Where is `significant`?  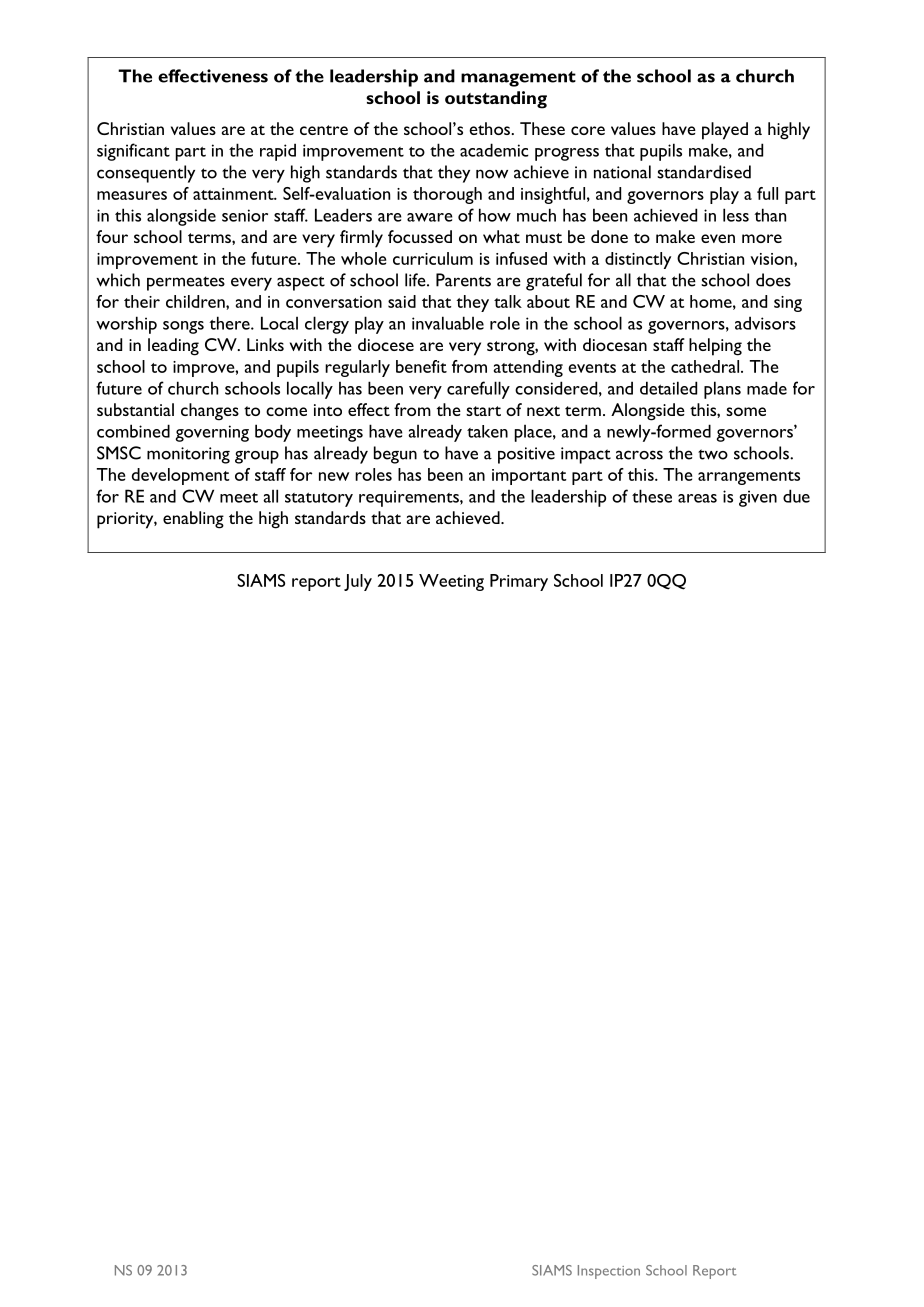
significant is located at coordinates (133, 152).
